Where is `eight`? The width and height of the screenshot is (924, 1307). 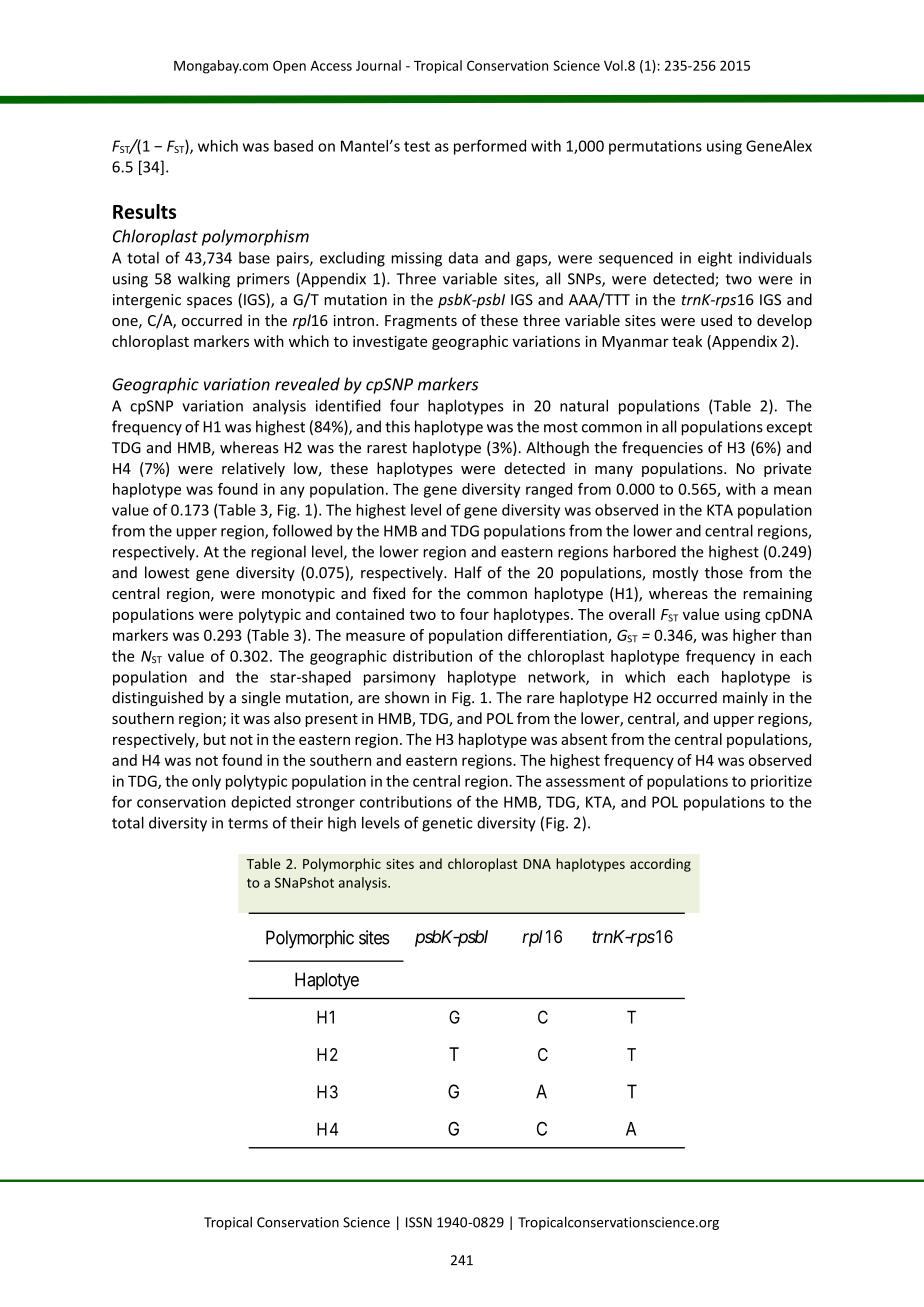 eight is located at coordinates (715, 259).
